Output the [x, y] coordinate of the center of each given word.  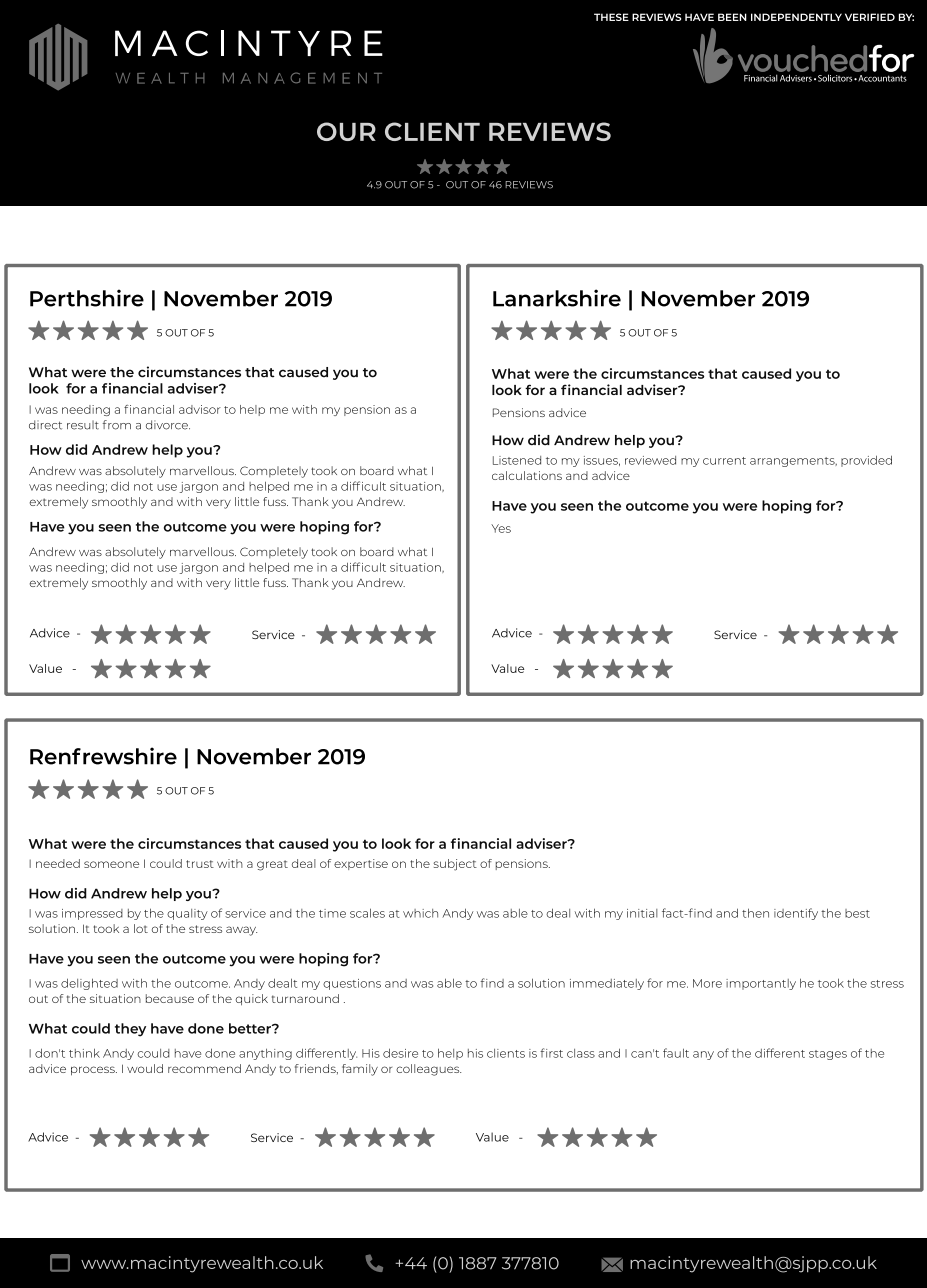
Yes [501, 528]
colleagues [428, 1070]
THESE [611, 17]
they [130, 1030]
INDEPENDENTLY [796, 17]
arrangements [793, 462]
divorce [168, 425]
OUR [346, 131]
